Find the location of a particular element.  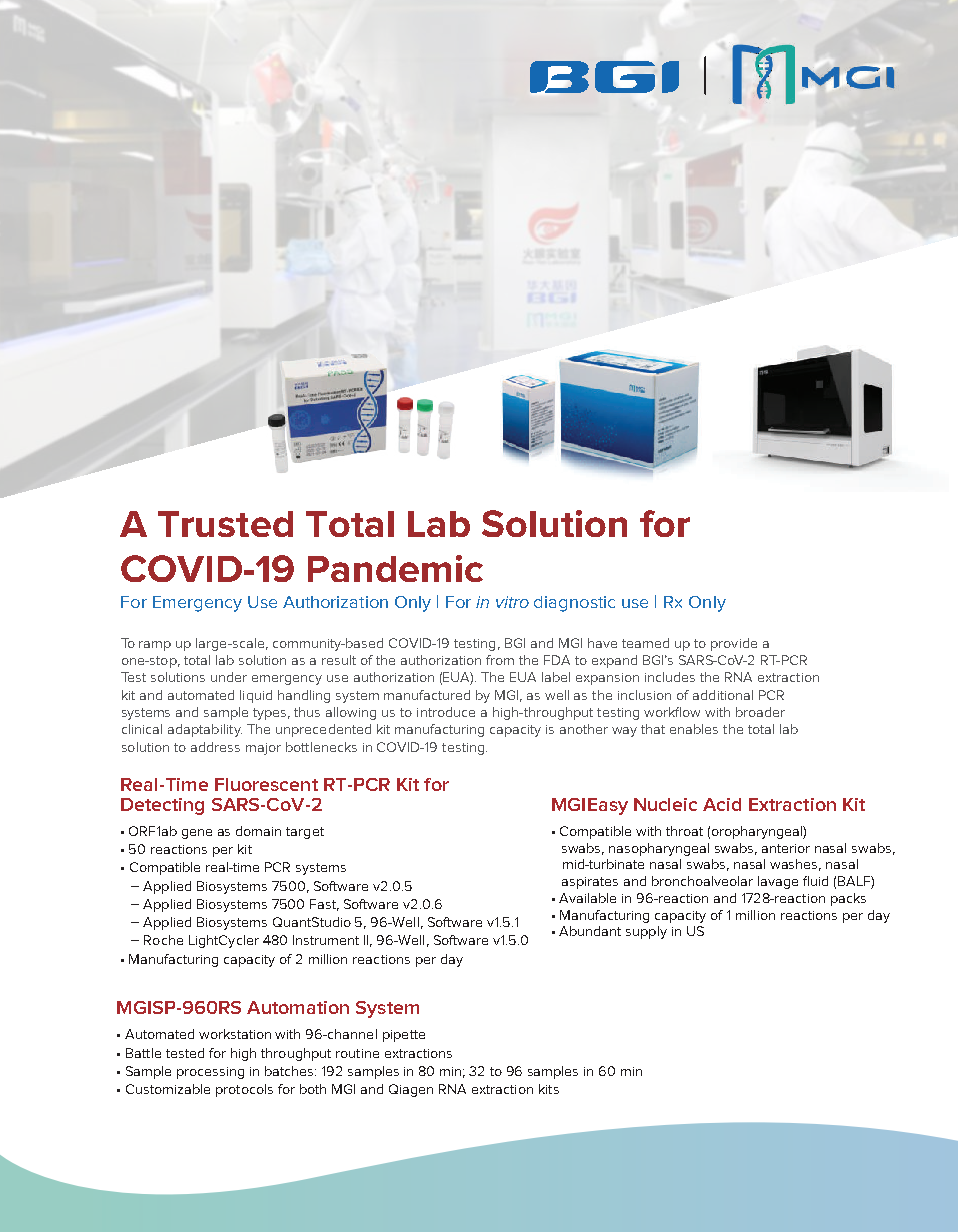

additional is located at coordinates (723, 695).
